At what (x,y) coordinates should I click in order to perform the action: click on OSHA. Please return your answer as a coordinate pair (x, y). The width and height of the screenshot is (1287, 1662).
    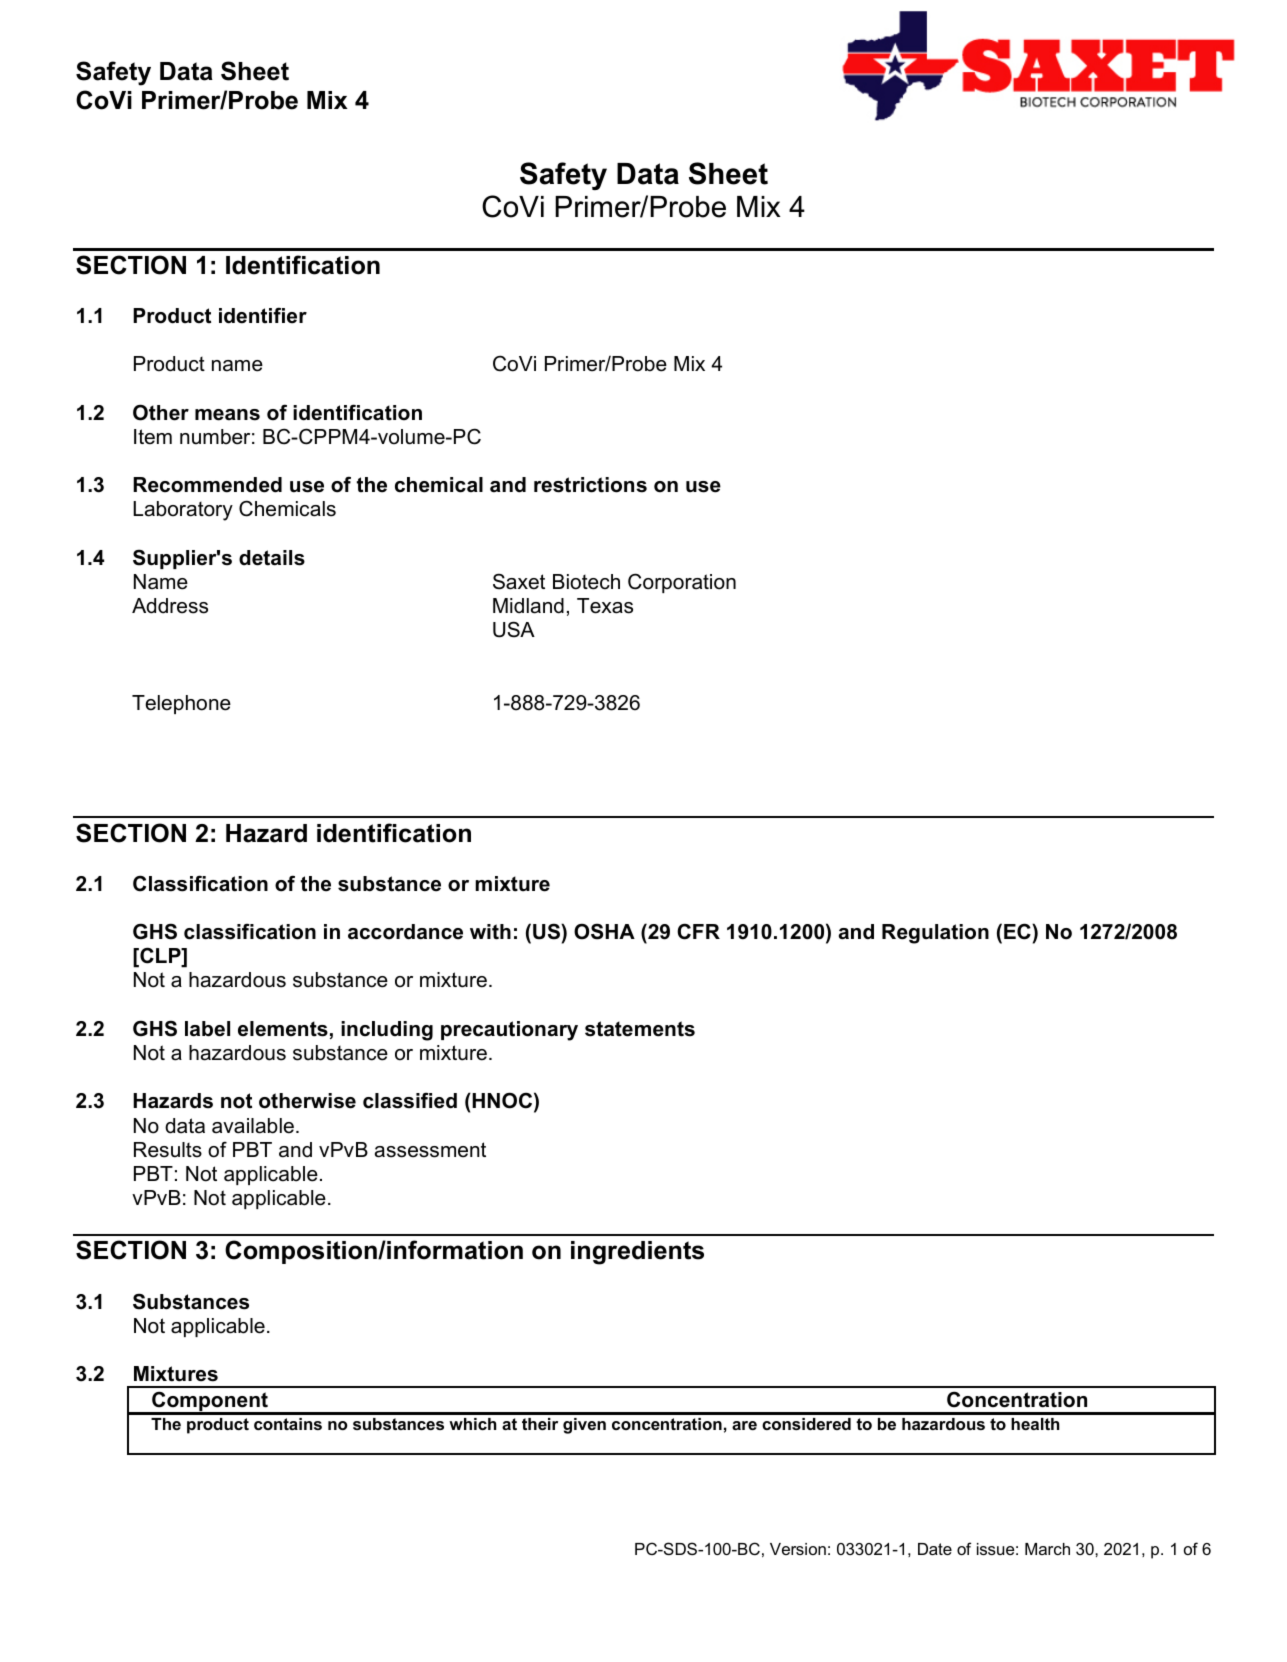
    Looking at the image, I should click on (604, 931).
